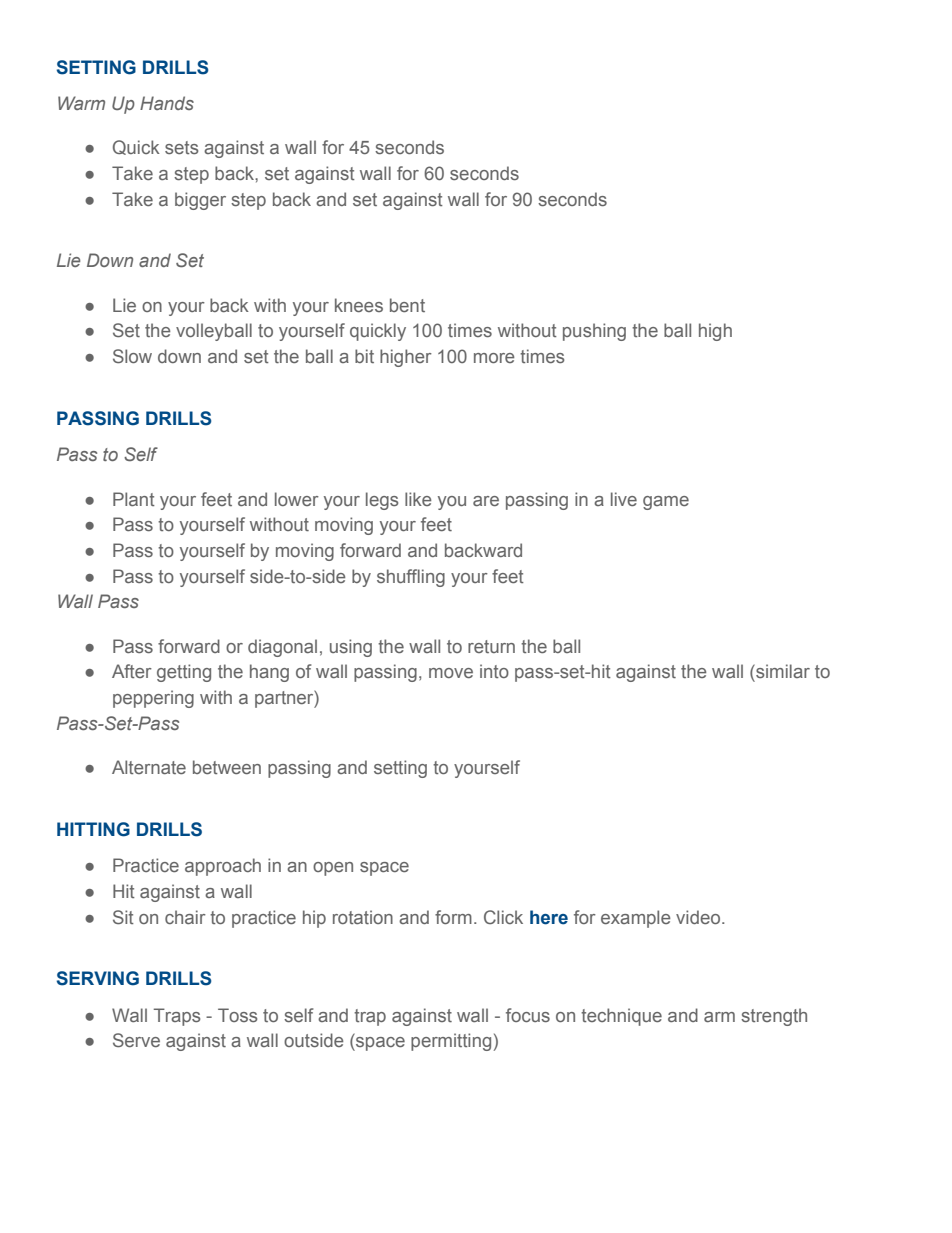 This image has width=952, height=1233. What do you see at coordinates (136, 1040) in the image?
I see `Serve` at bounding box center [136, 1040].
